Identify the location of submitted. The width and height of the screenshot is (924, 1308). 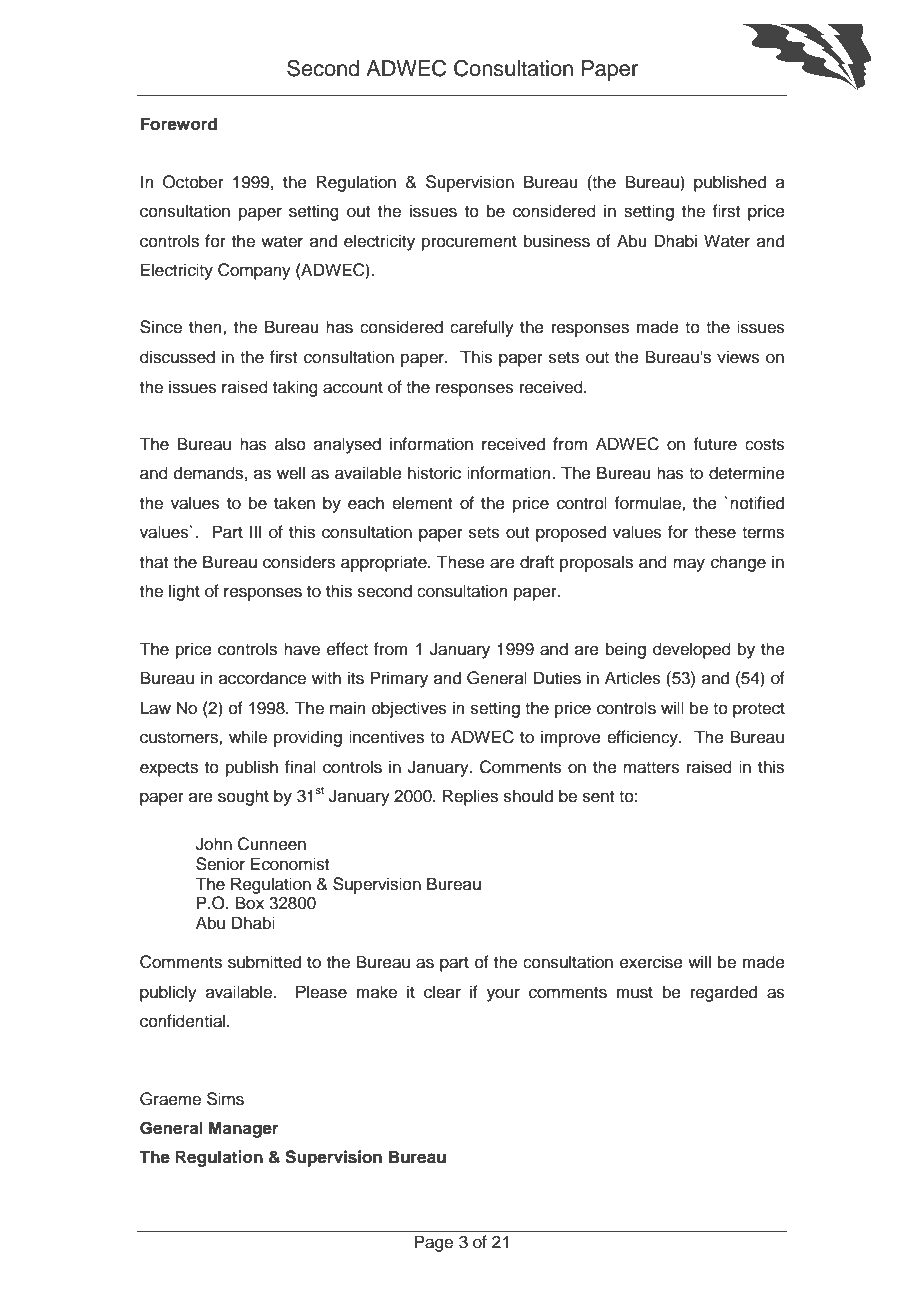
(264, 962).
